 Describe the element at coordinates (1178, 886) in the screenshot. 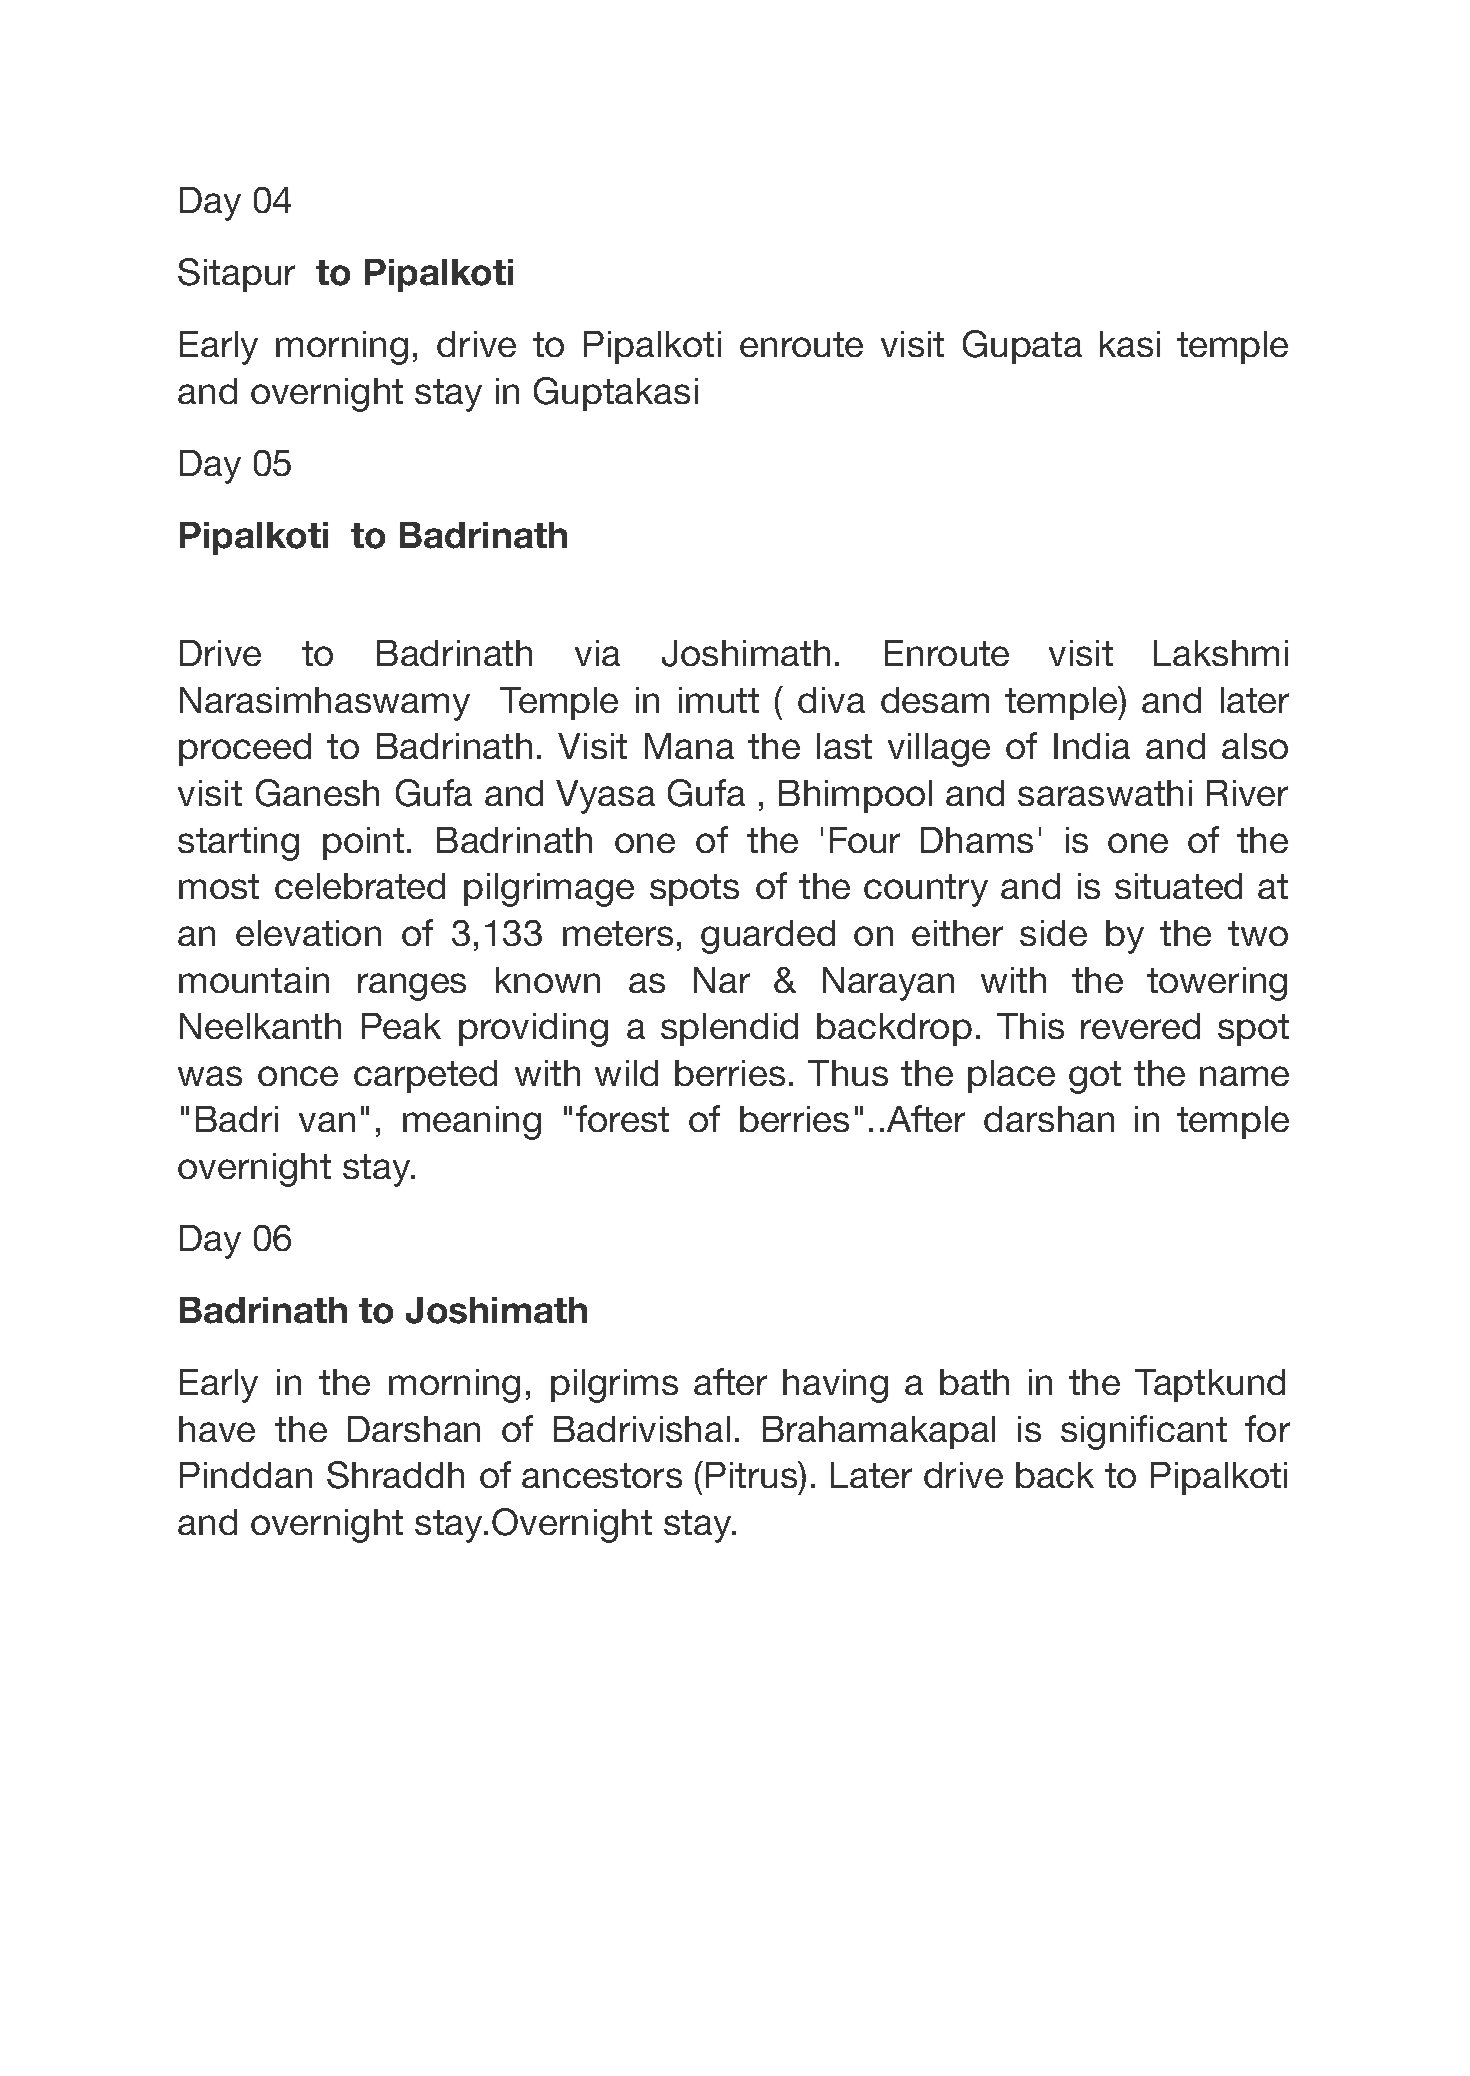

I see `situated` at that location.
